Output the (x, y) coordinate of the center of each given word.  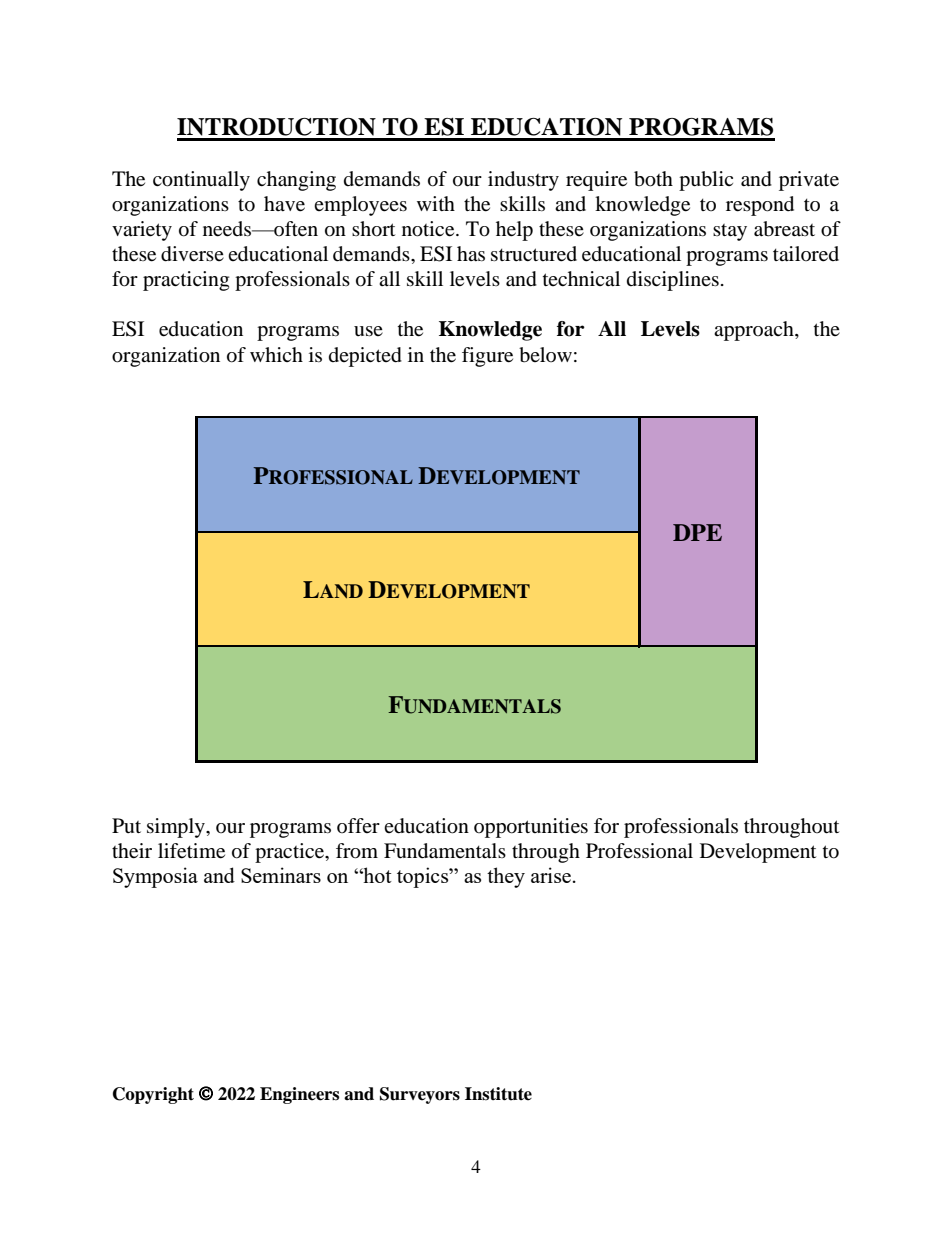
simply (177, 828)
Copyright (153, 1095)
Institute (498, 1094)
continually (201, 181)
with (436, 203)
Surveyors (420, 1095)
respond (760, 206)
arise (551, 875)
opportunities (531, 828)
